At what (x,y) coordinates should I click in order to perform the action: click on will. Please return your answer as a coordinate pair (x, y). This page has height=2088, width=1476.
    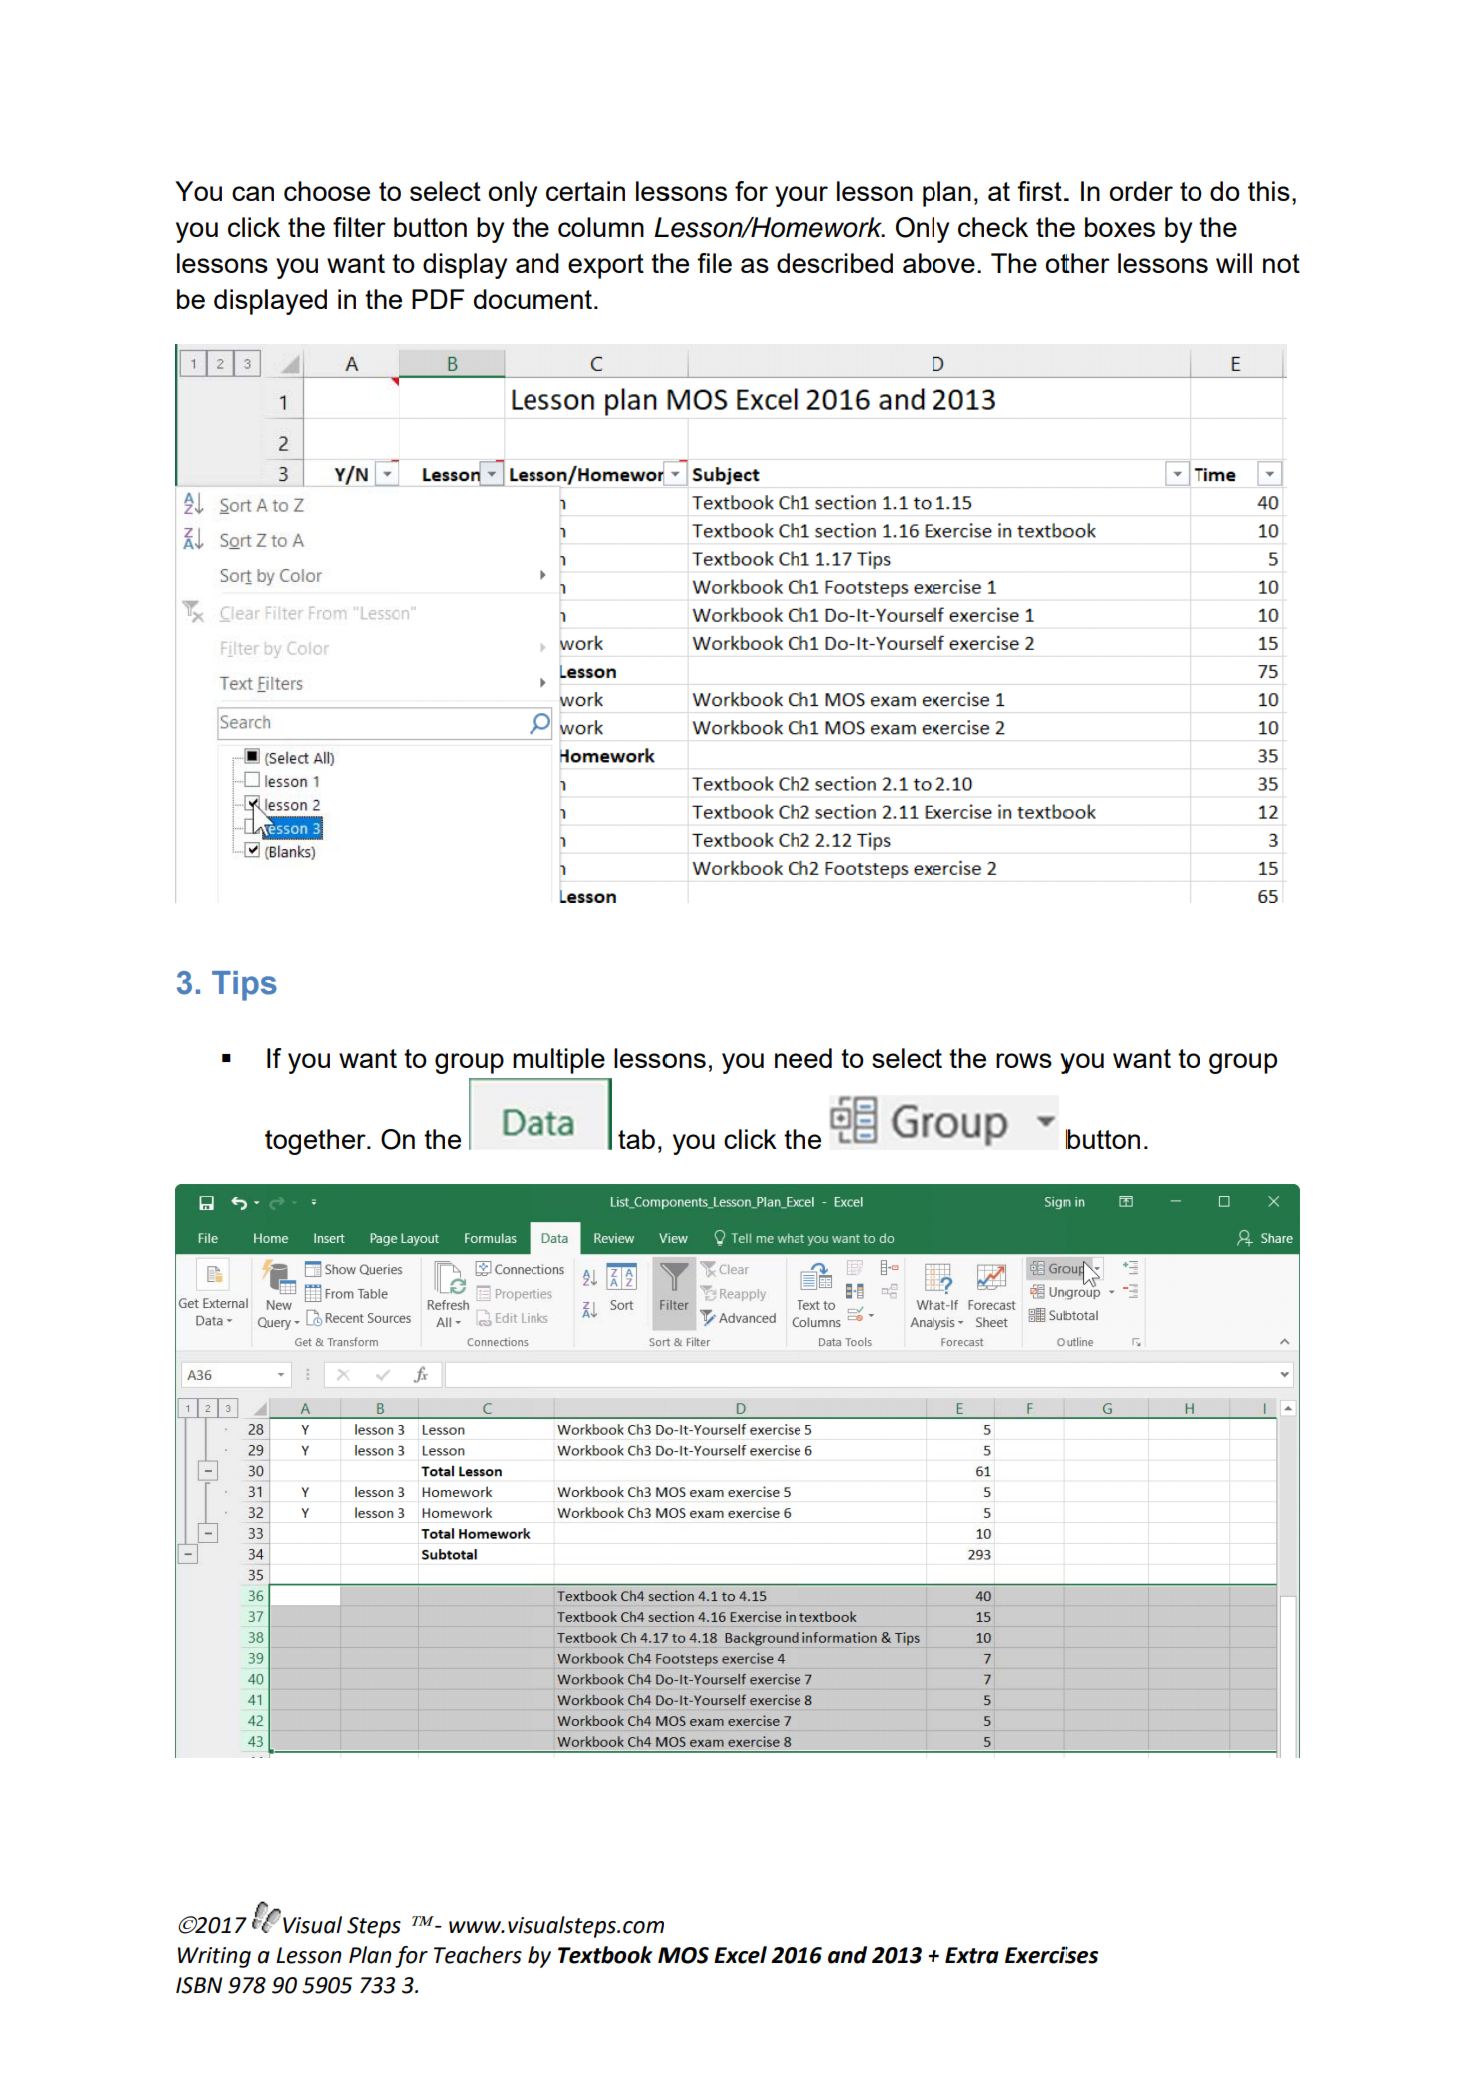
    Looking at the image, I should click on (1234, 263).
